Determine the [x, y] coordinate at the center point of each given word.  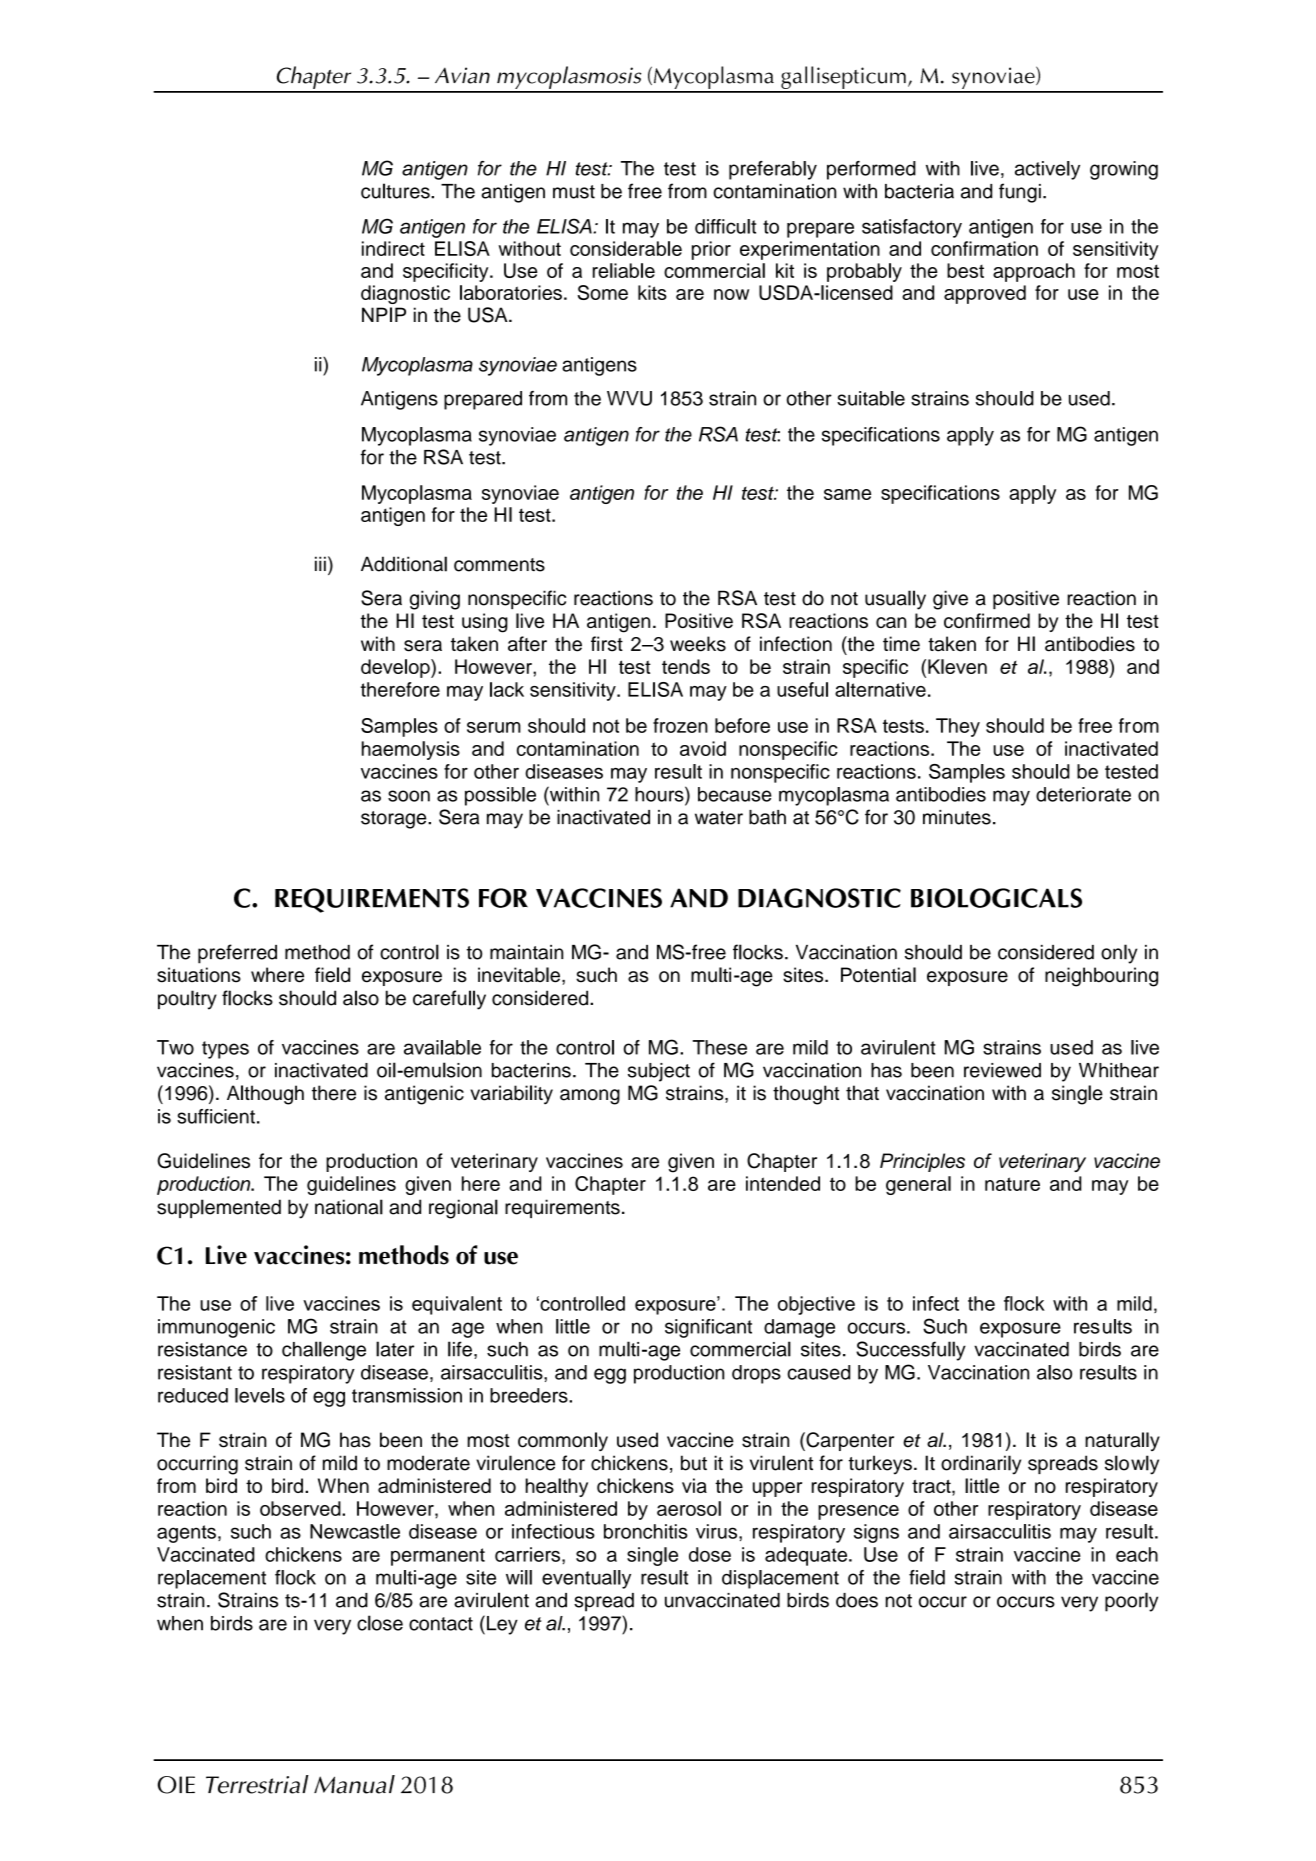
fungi [1020, 193]
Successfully [911, 1351]
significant [708, 1328]
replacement [212, 1579]
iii [320, 563]
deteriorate [1083, 794]
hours [660, 794]
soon [409, 796]
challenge [324, 1351]
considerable [626, 248]
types [225, 1050]
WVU [629, 398]
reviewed [1002, 1070]
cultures [396, 191]
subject [659, 1072]
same [847, 494]
